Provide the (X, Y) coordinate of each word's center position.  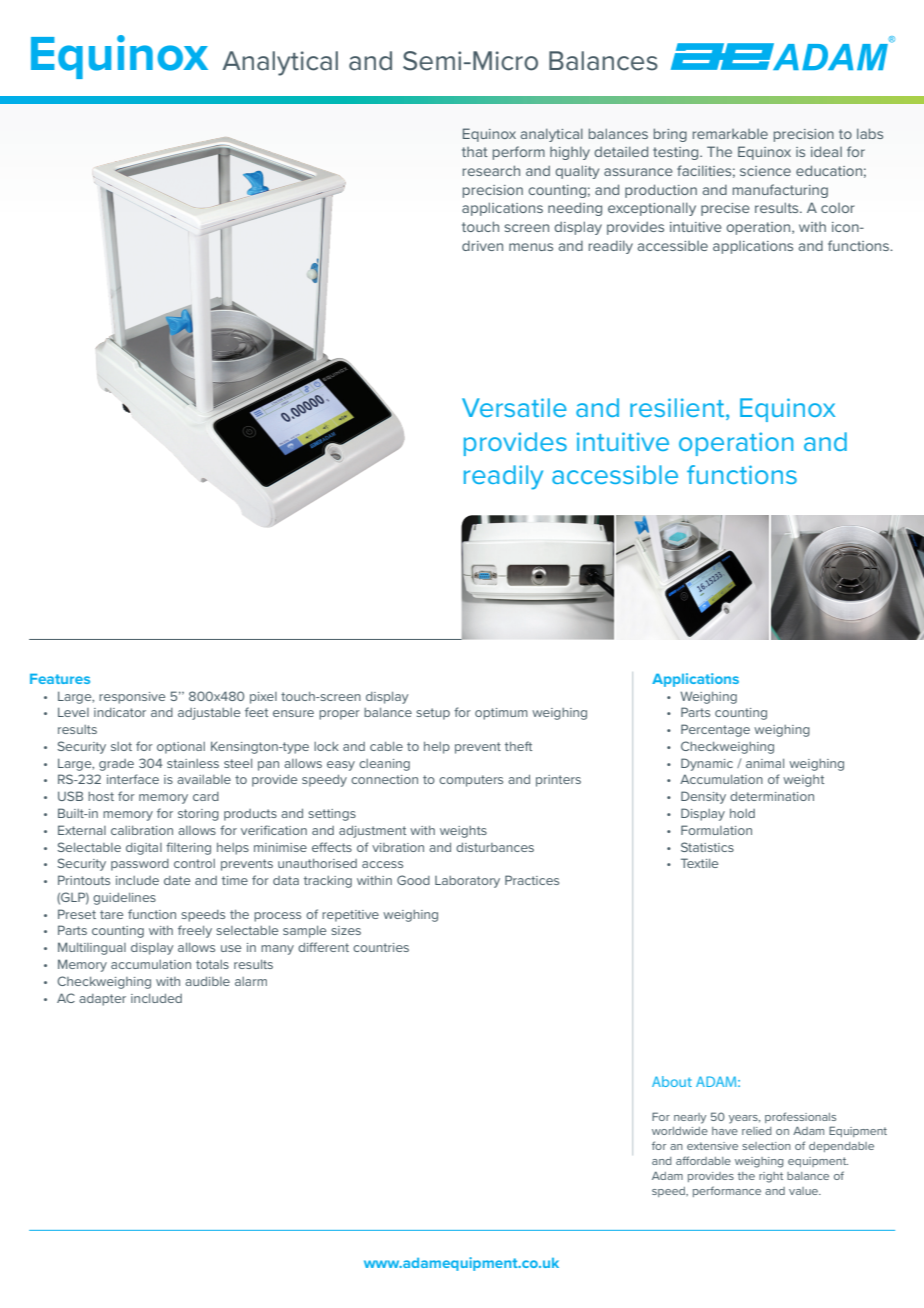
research (491, 170)
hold (742, 813)
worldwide (680, 1131)
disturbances (495, 847)
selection (766, 1146)
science (765, 171)
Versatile (514, 407)
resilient (678, 409)
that (475, 152)
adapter (102, 1000)
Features (60, 679)
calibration (142, 830)
